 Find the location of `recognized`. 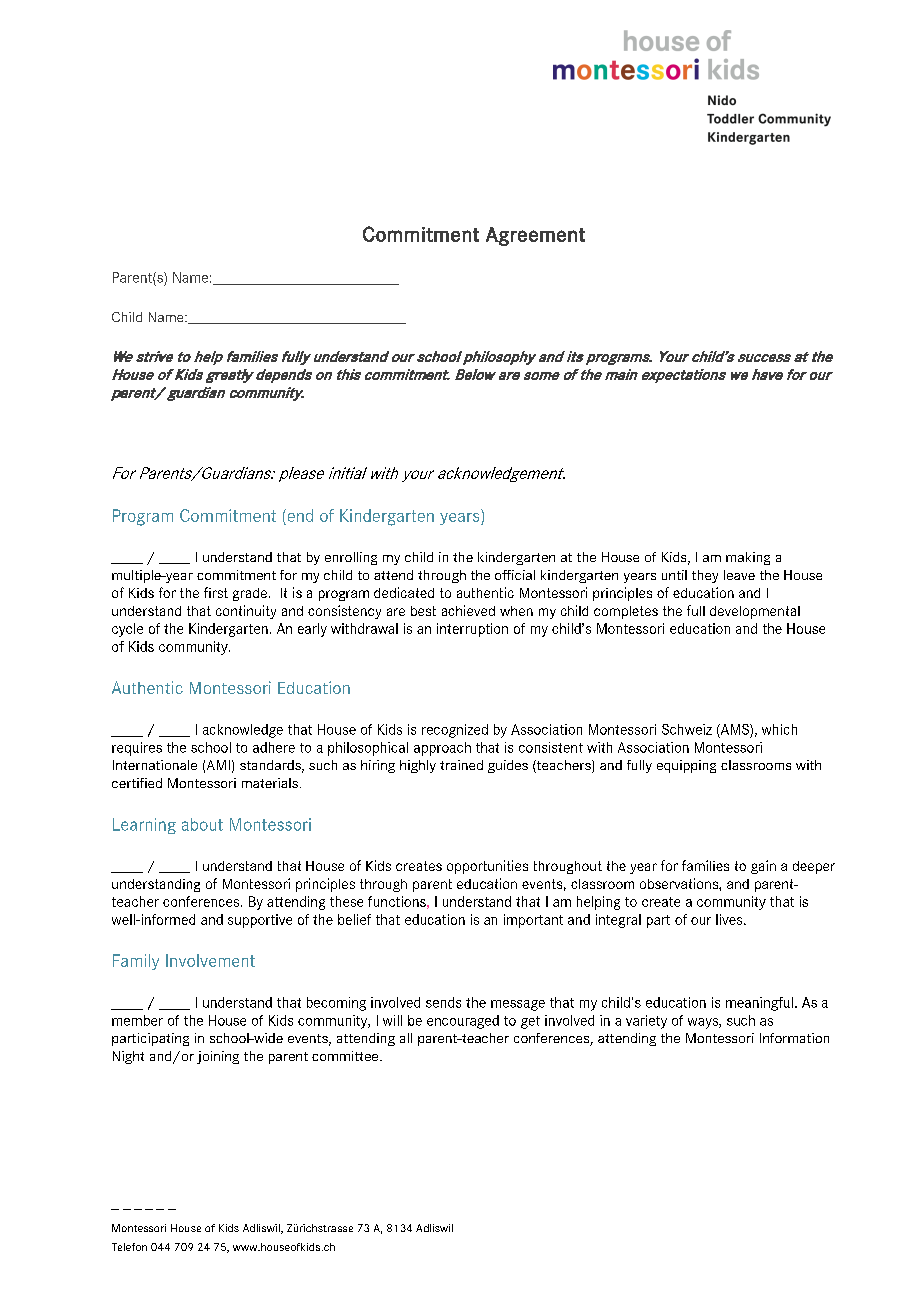

recognized is located at coordinates (455, 731).
